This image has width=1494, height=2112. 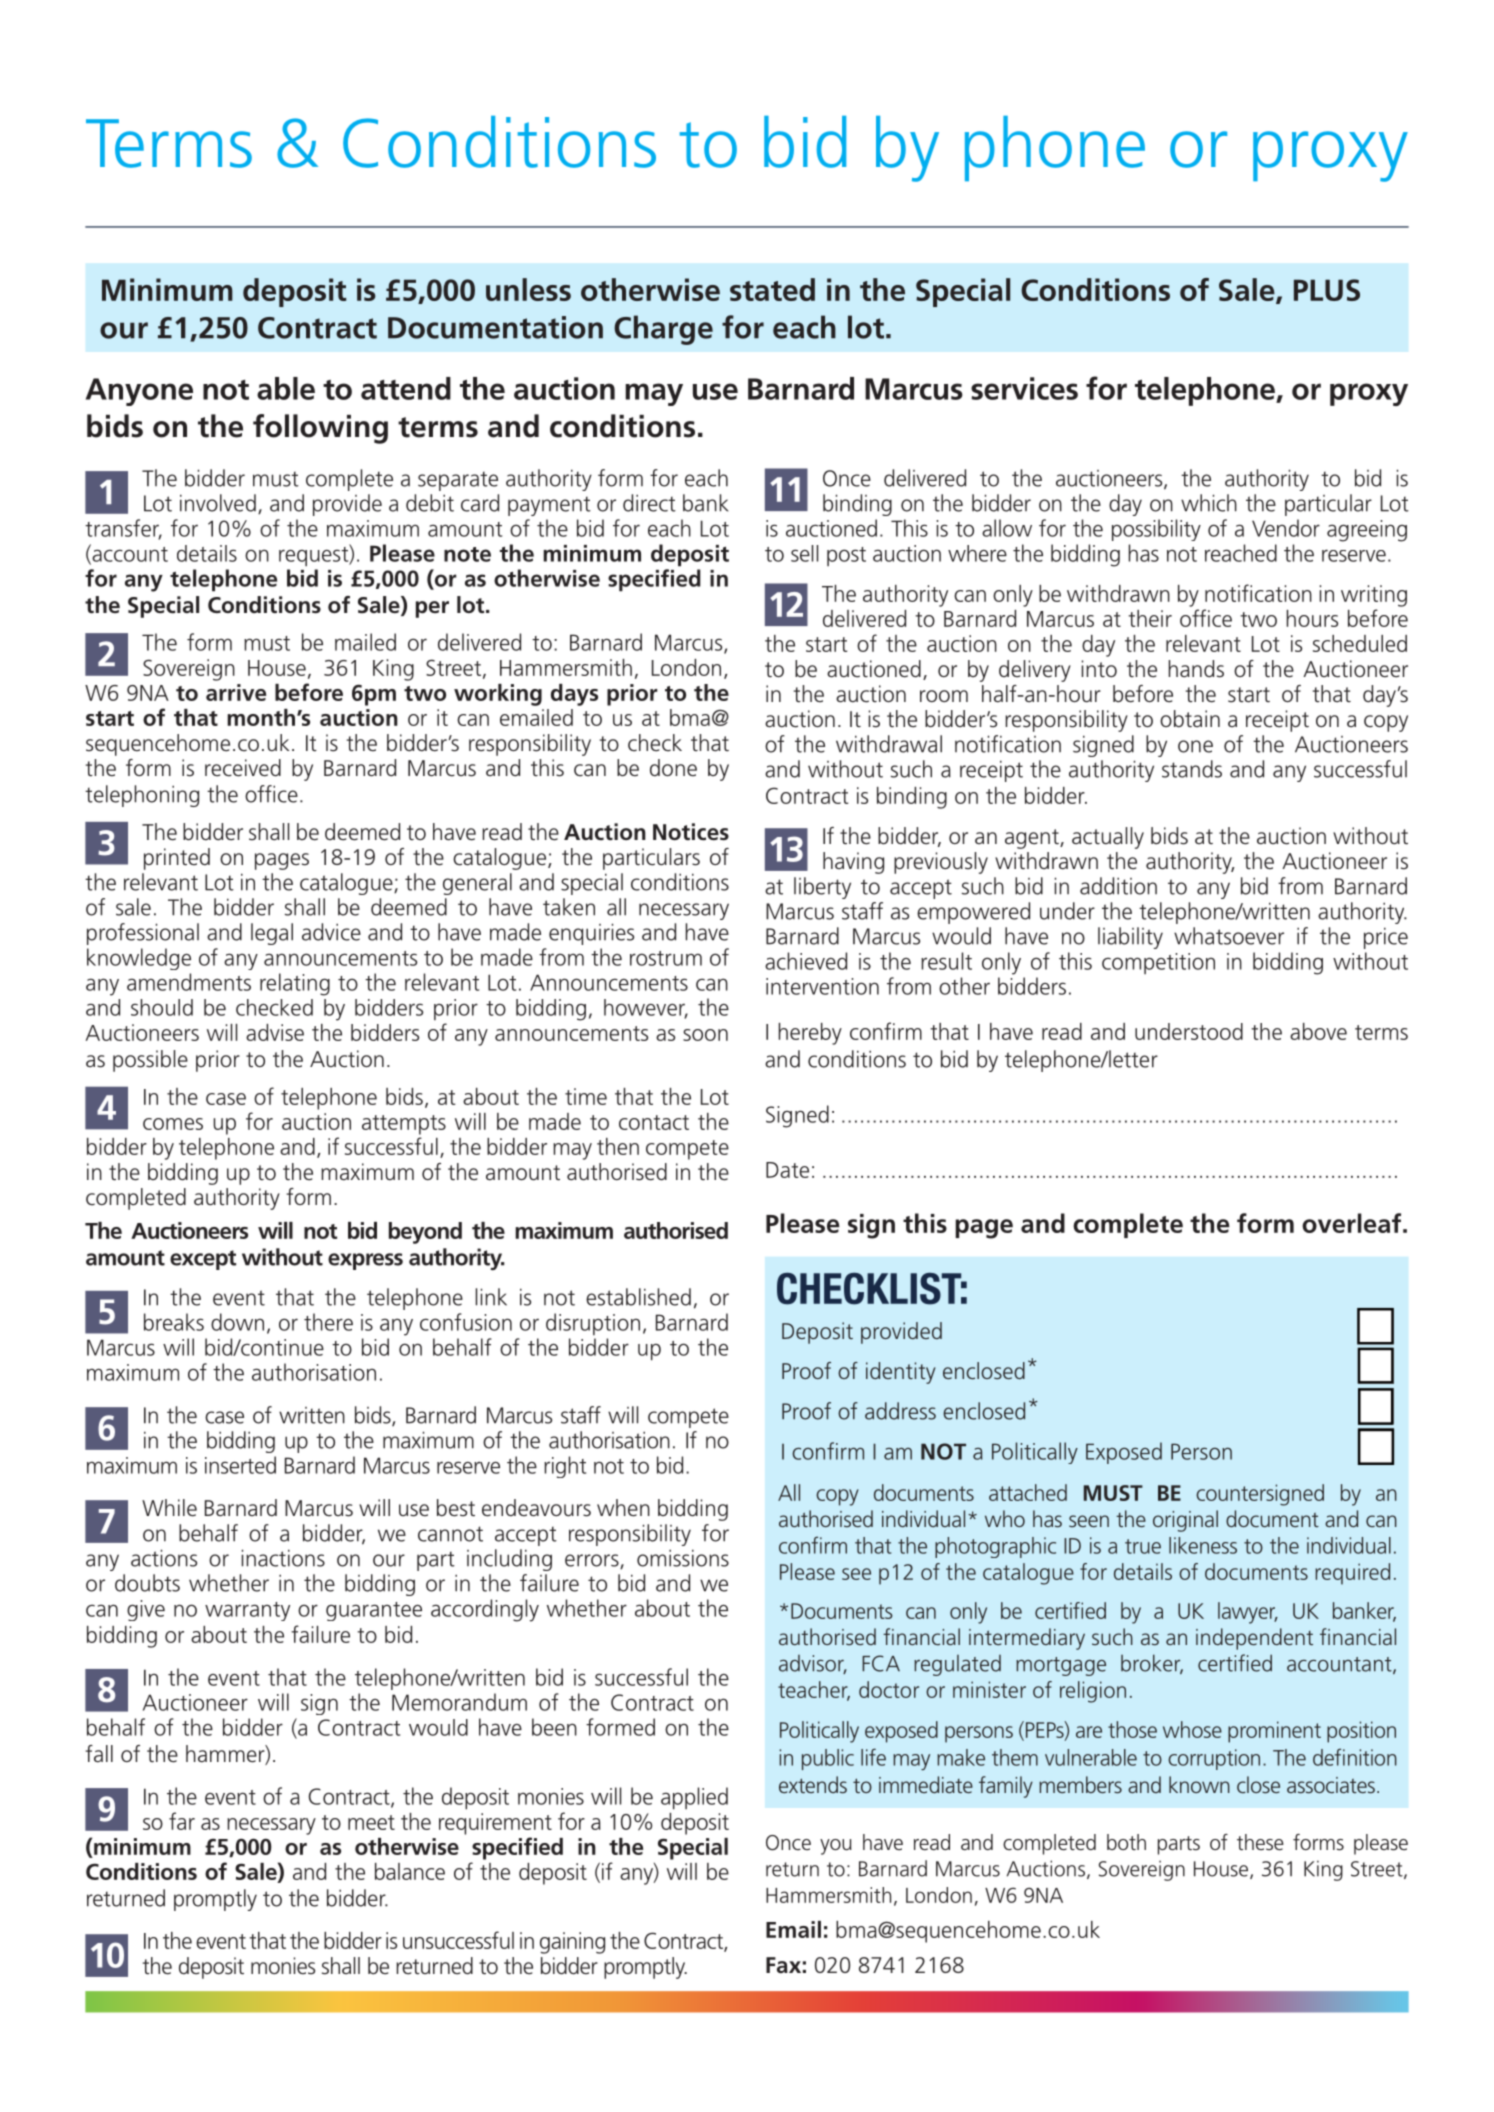 What do you see at coordinates (182, 1821) in the image?
I see `far` at bounding box center [182, 1821].
